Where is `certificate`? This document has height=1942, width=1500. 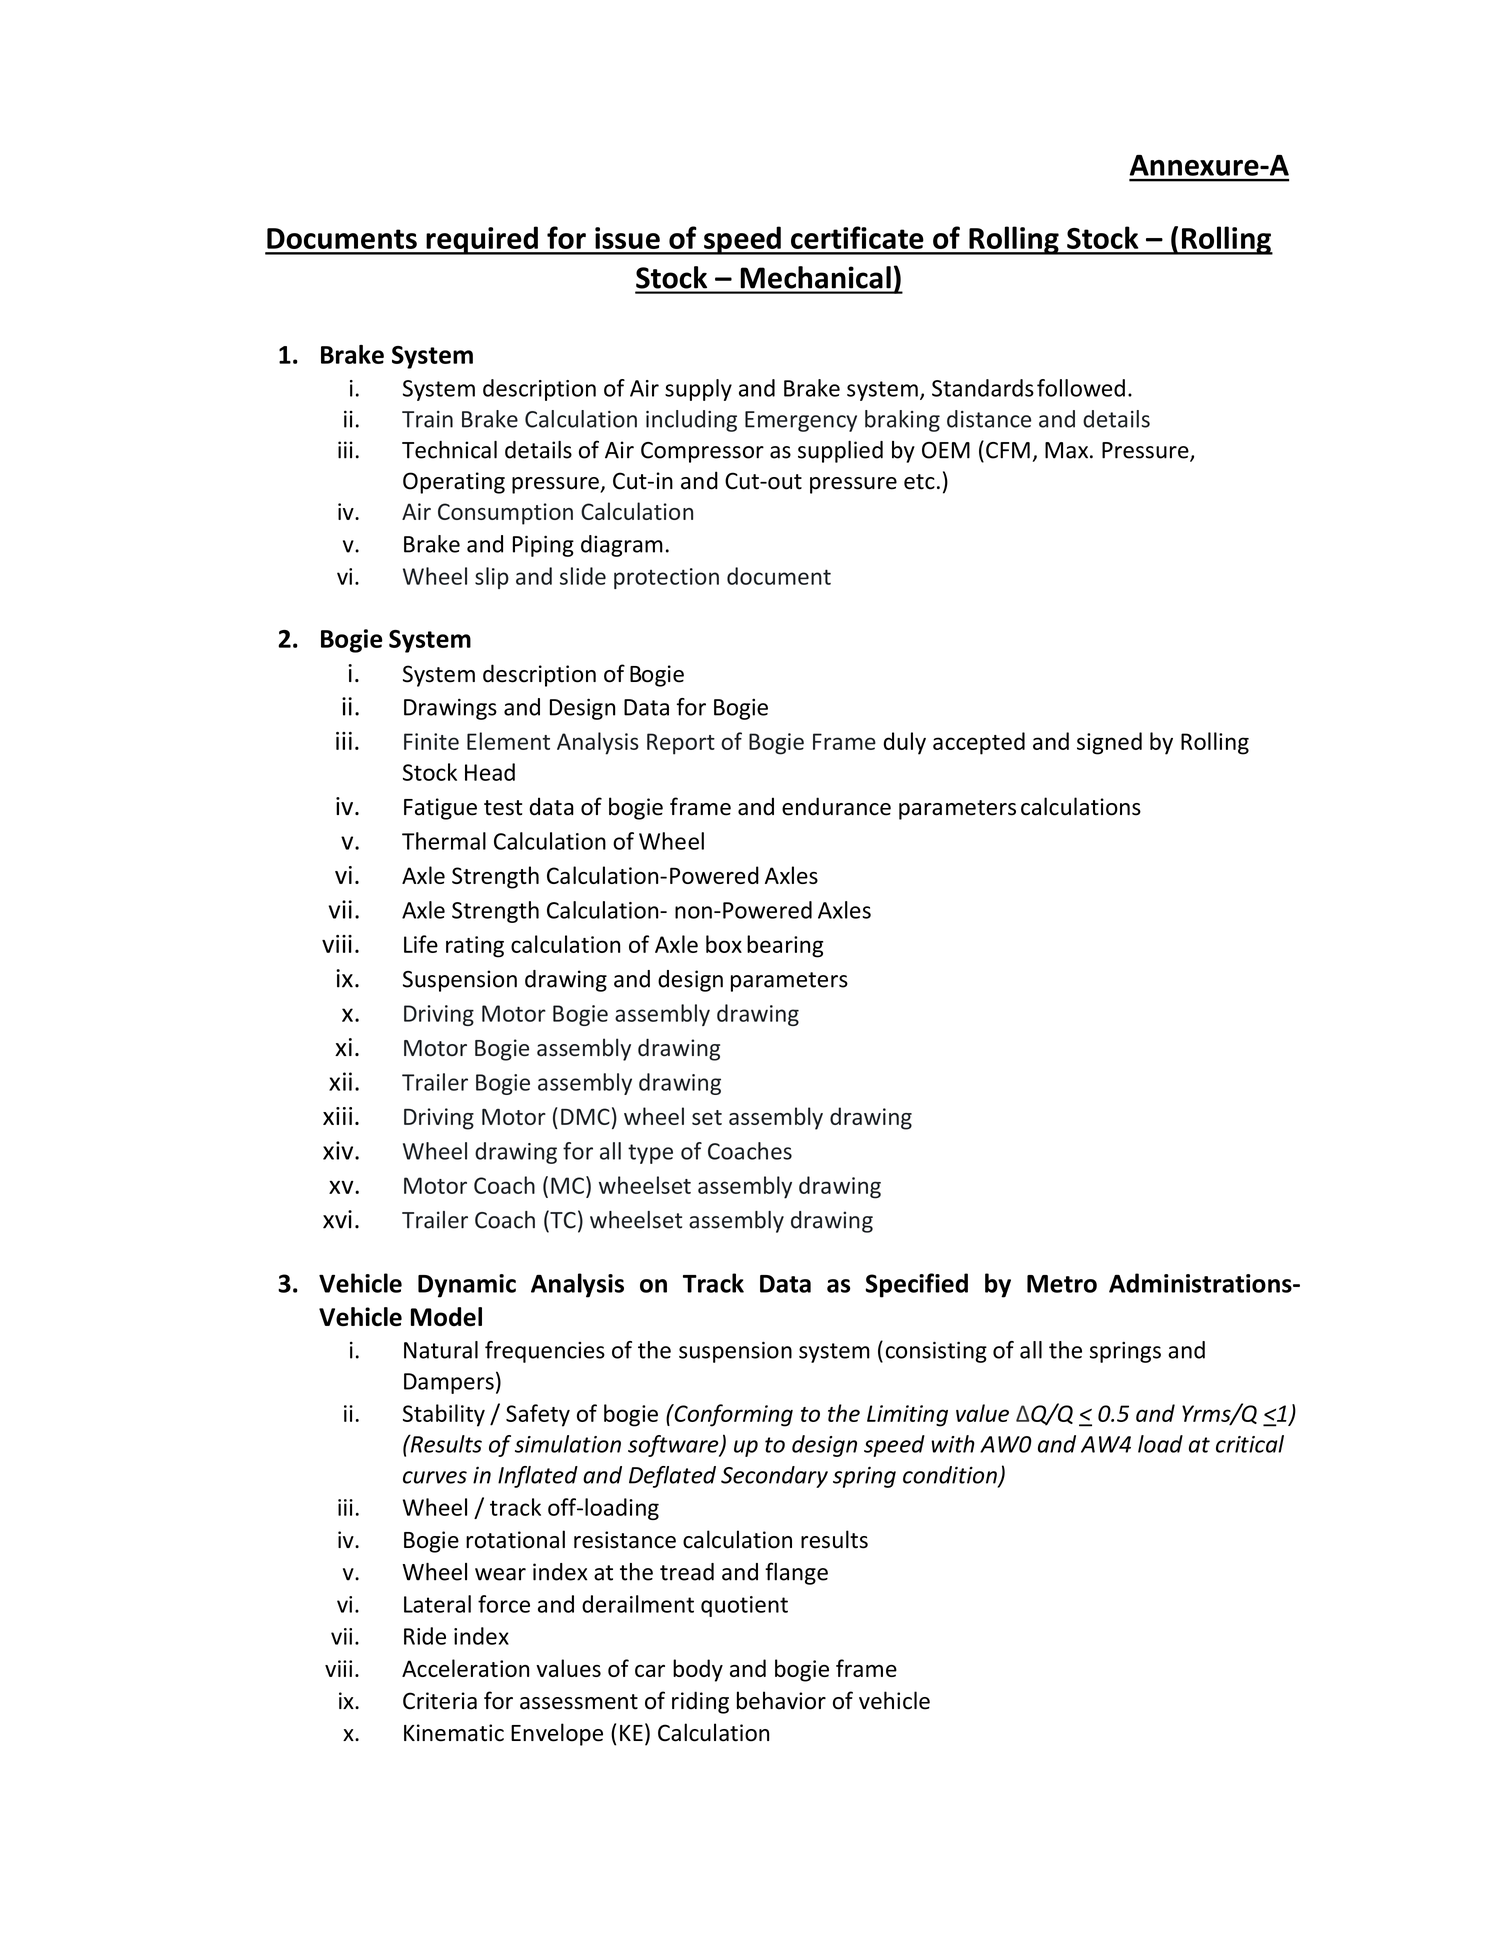
certificate is located at coordinates (857, 237).
